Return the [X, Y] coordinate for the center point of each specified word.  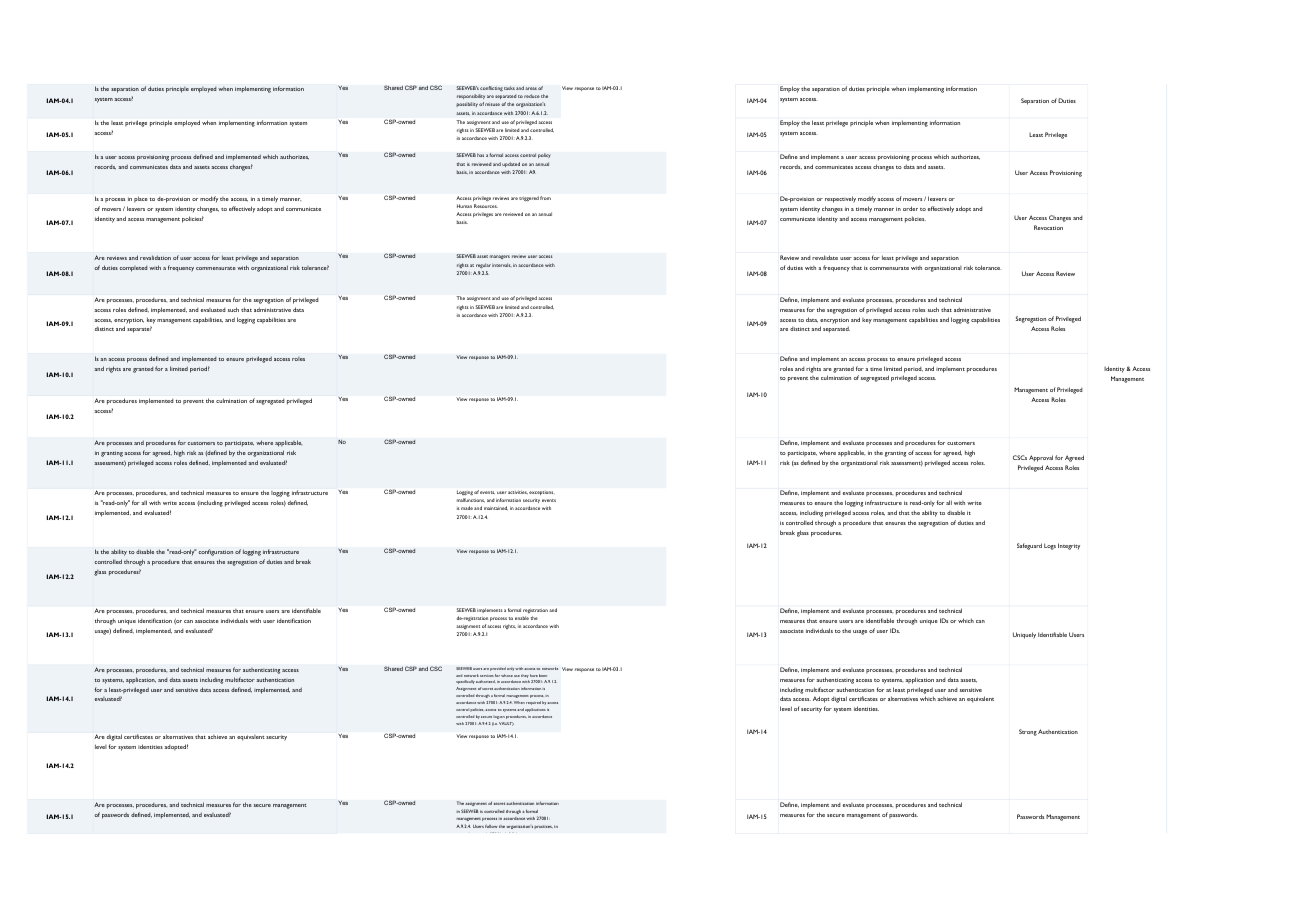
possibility [467, 104]
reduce [532, 96]
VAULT [506, 724]
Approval [1041, 458]
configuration [215, 552]
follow [491, 826]
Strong [1028, 732]
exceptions [542, 493]
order [910, 208]
